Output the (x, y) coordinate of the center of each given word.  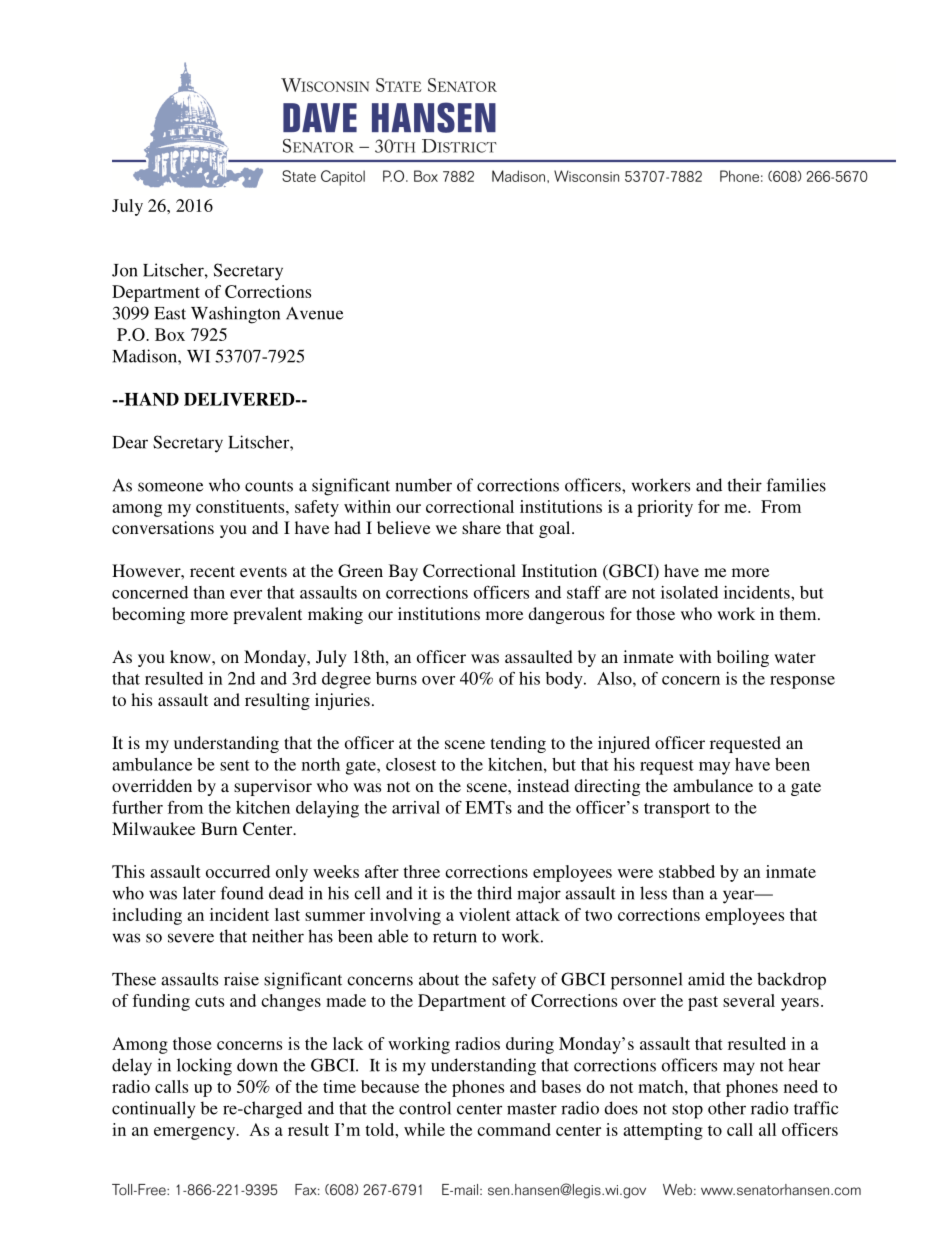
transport (677, 810)
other (727, 1108)
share (481, 527)
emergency (196, 1133)
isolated (689, 592)
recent (212, 571)
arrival (416, 807)
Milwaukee (153, 828)
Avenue (314, 313)
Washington (235, 315)
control (425, 1108)
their (745, 485)
